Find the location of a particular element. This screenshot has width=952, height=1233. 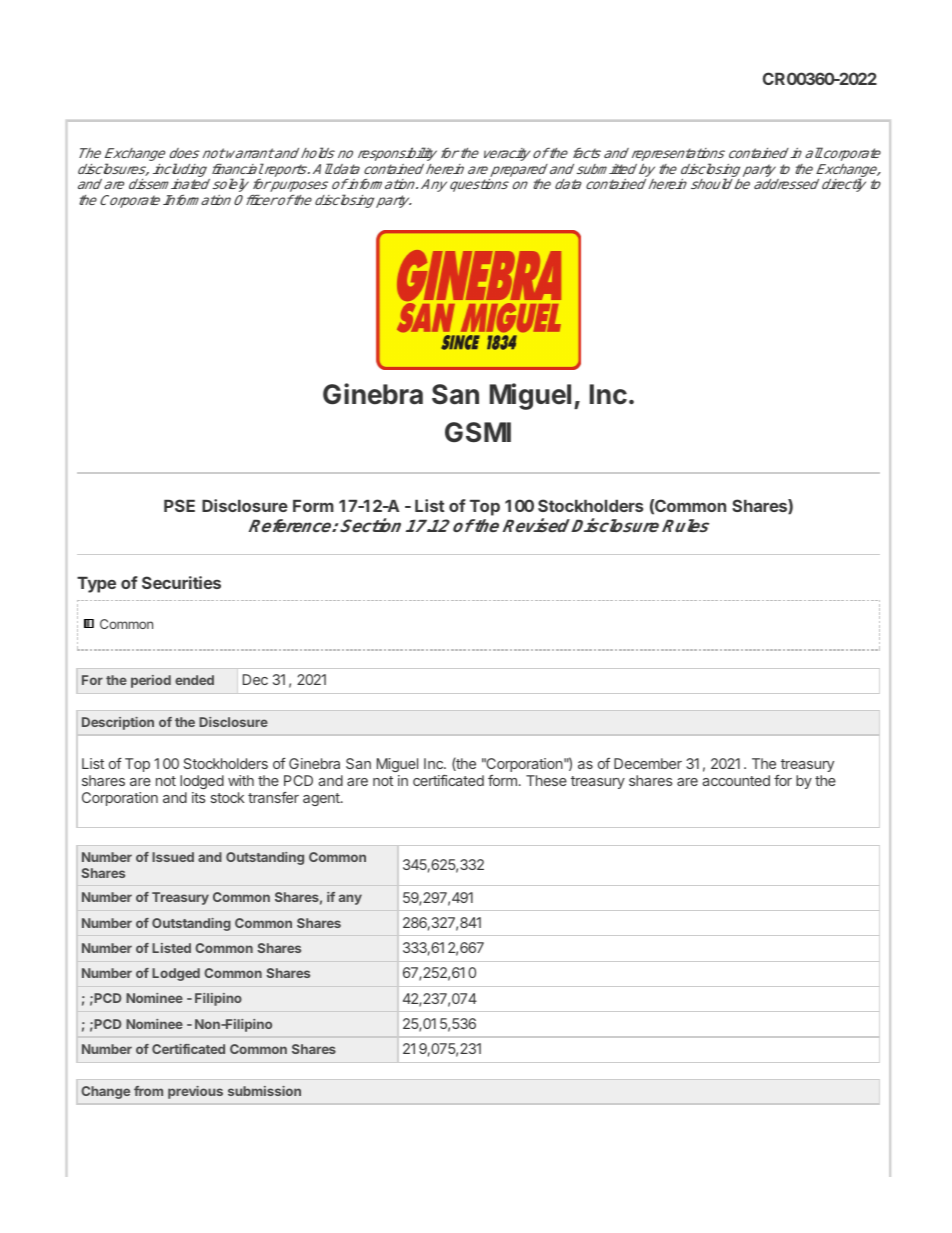

submission is located at coordinates (264, 1091).
